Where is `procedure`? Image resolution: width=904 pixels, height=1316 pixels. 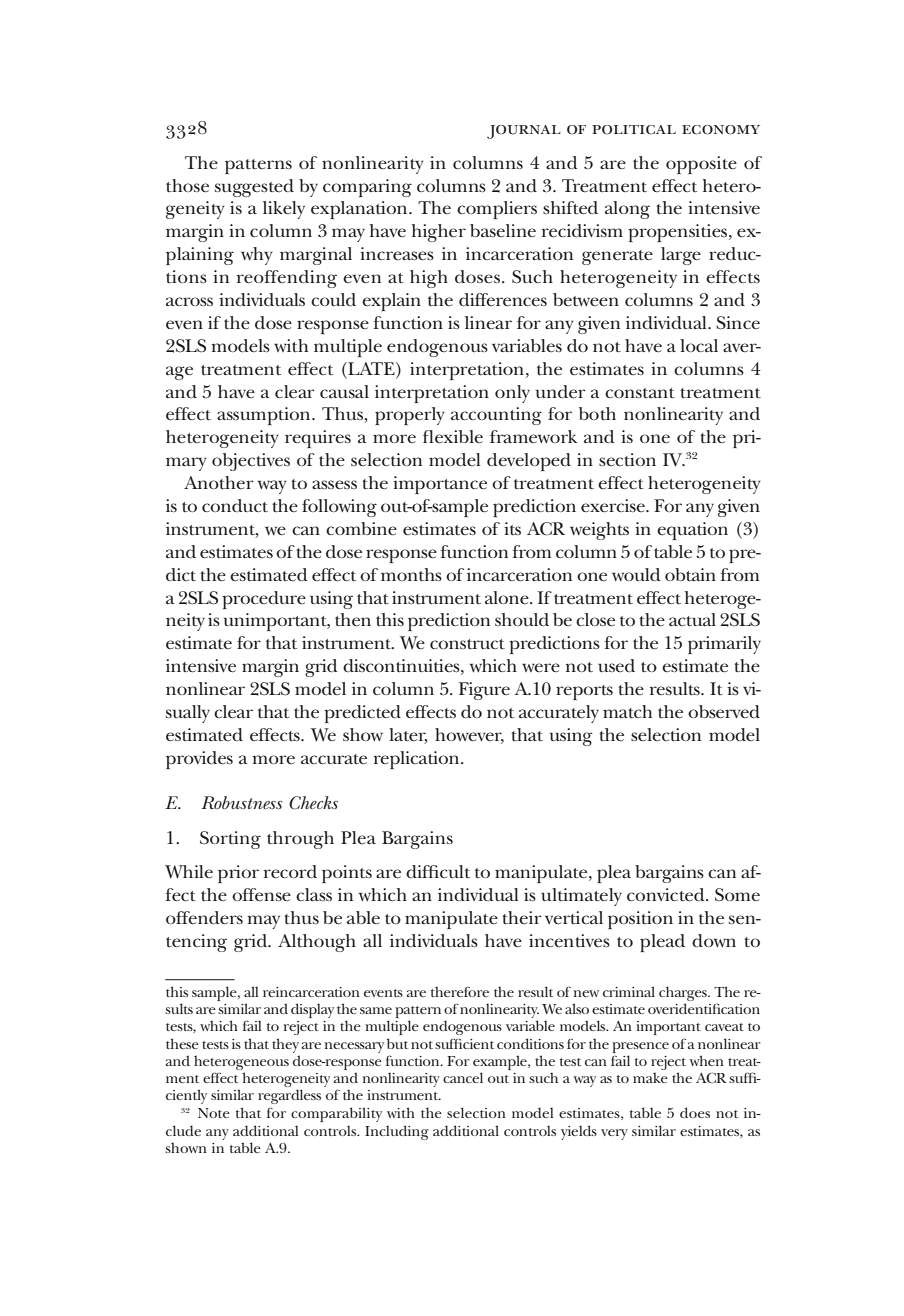
procedure is located at coordinates (264, 600).
